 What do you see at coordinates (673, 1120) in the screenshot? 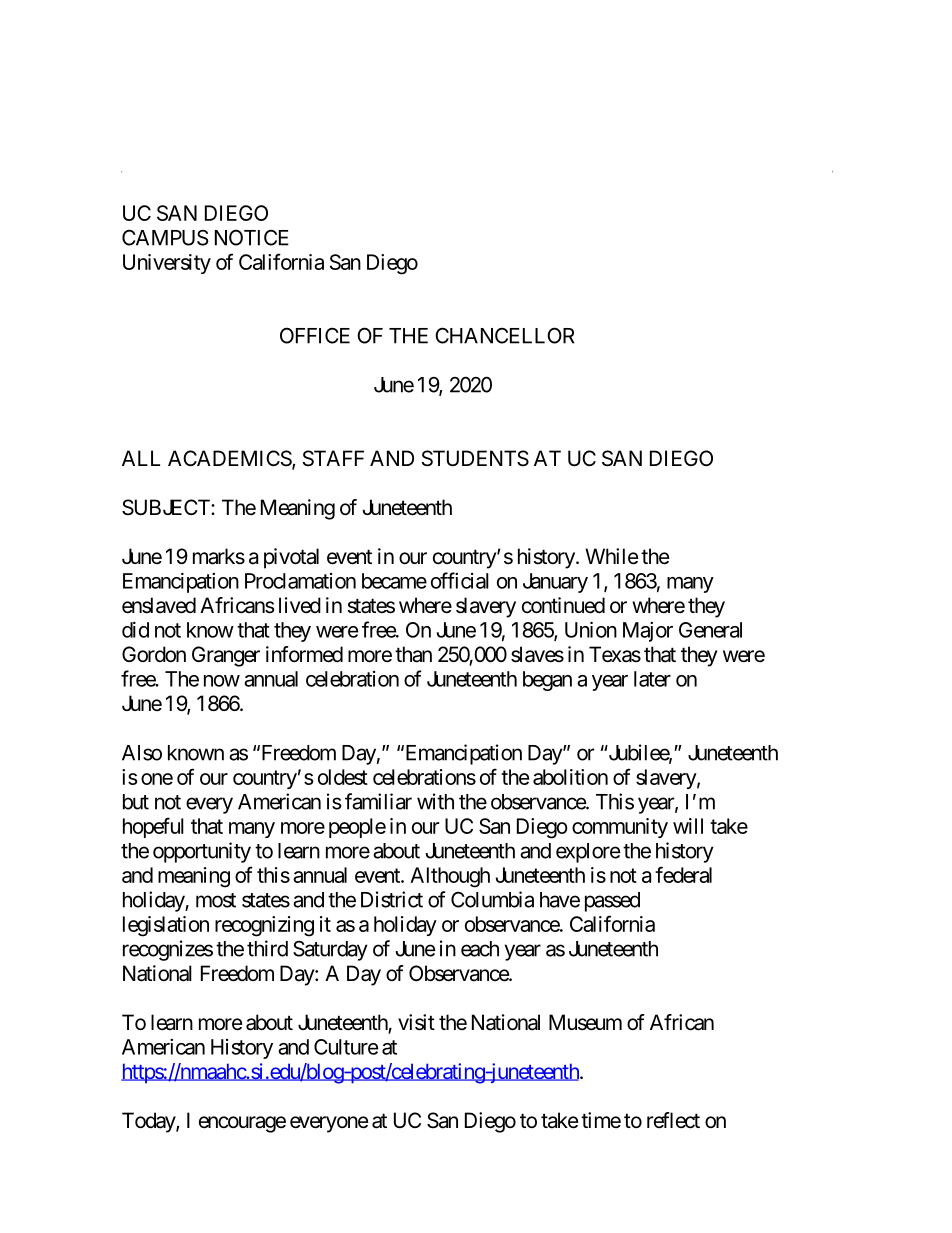
I see `reflect` at bounding box center [673, 1120].
